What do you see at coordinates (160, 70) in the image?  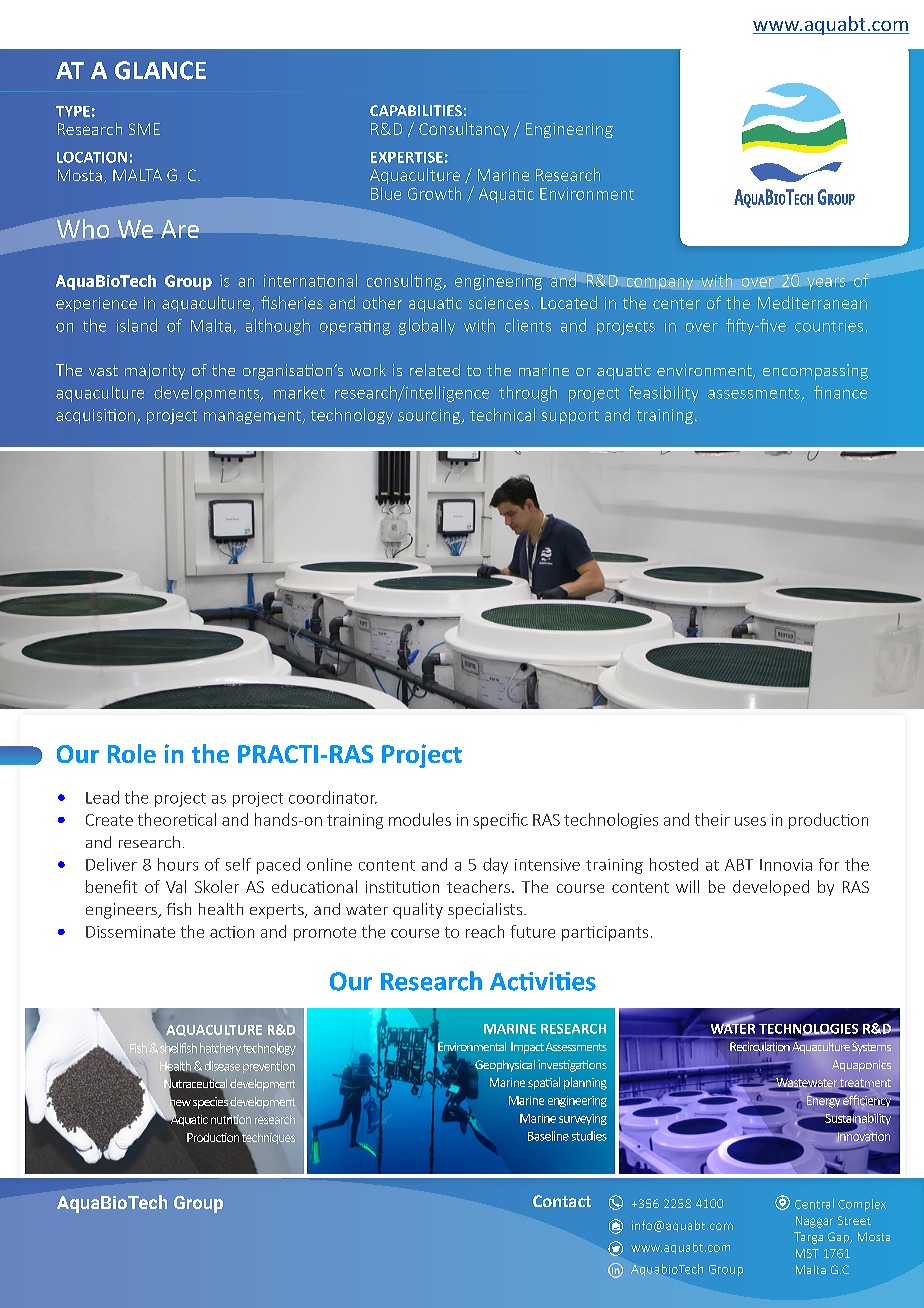 I see `GLANCE` at bounding box center [160, 70].
